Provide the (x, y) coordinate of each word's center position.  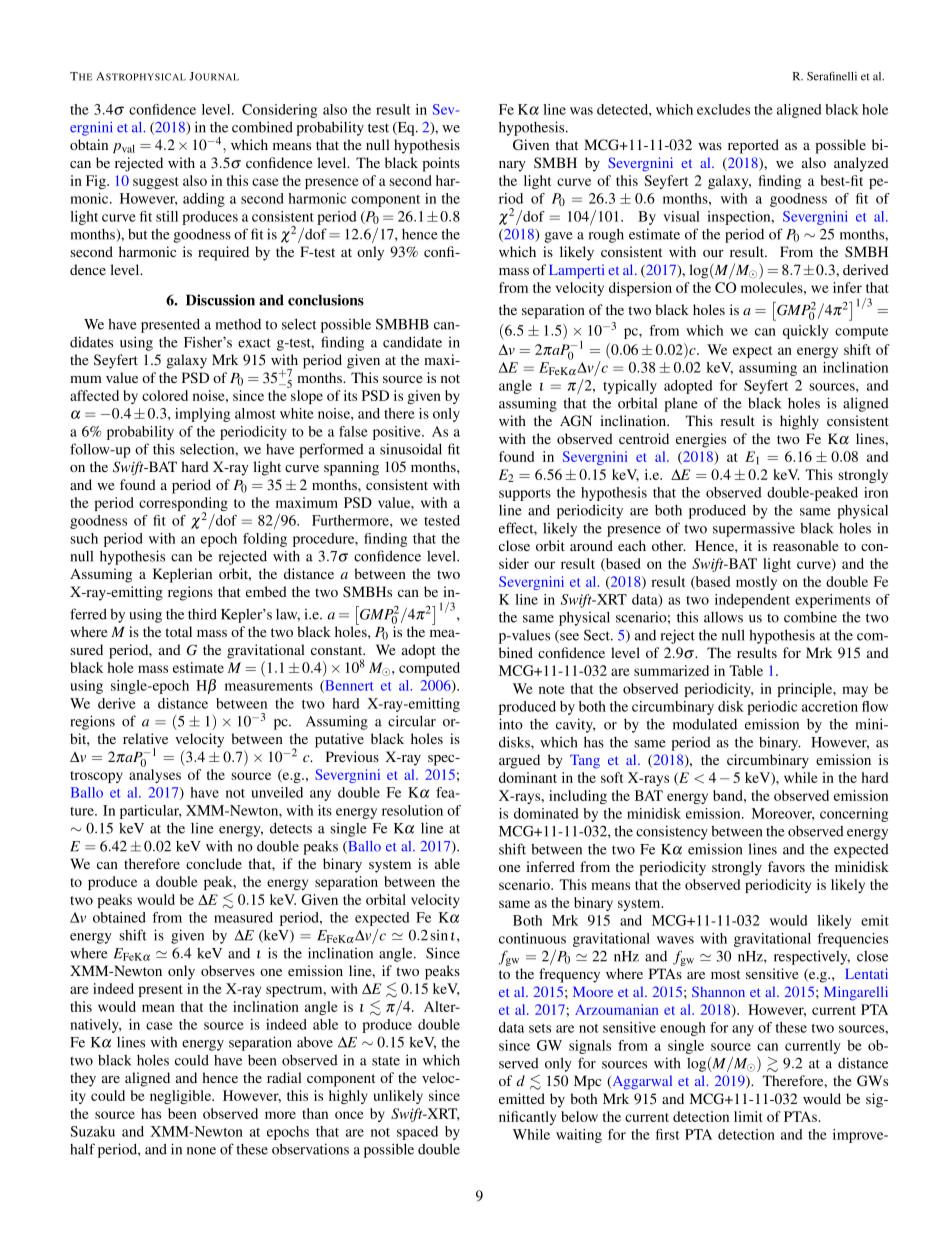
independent (752, 601)
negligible (182, 1097)
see (568, 638)
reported (753, 146)
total (178, 631)
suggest (156, 183)
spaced (417, 1133)
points (441, 164)
